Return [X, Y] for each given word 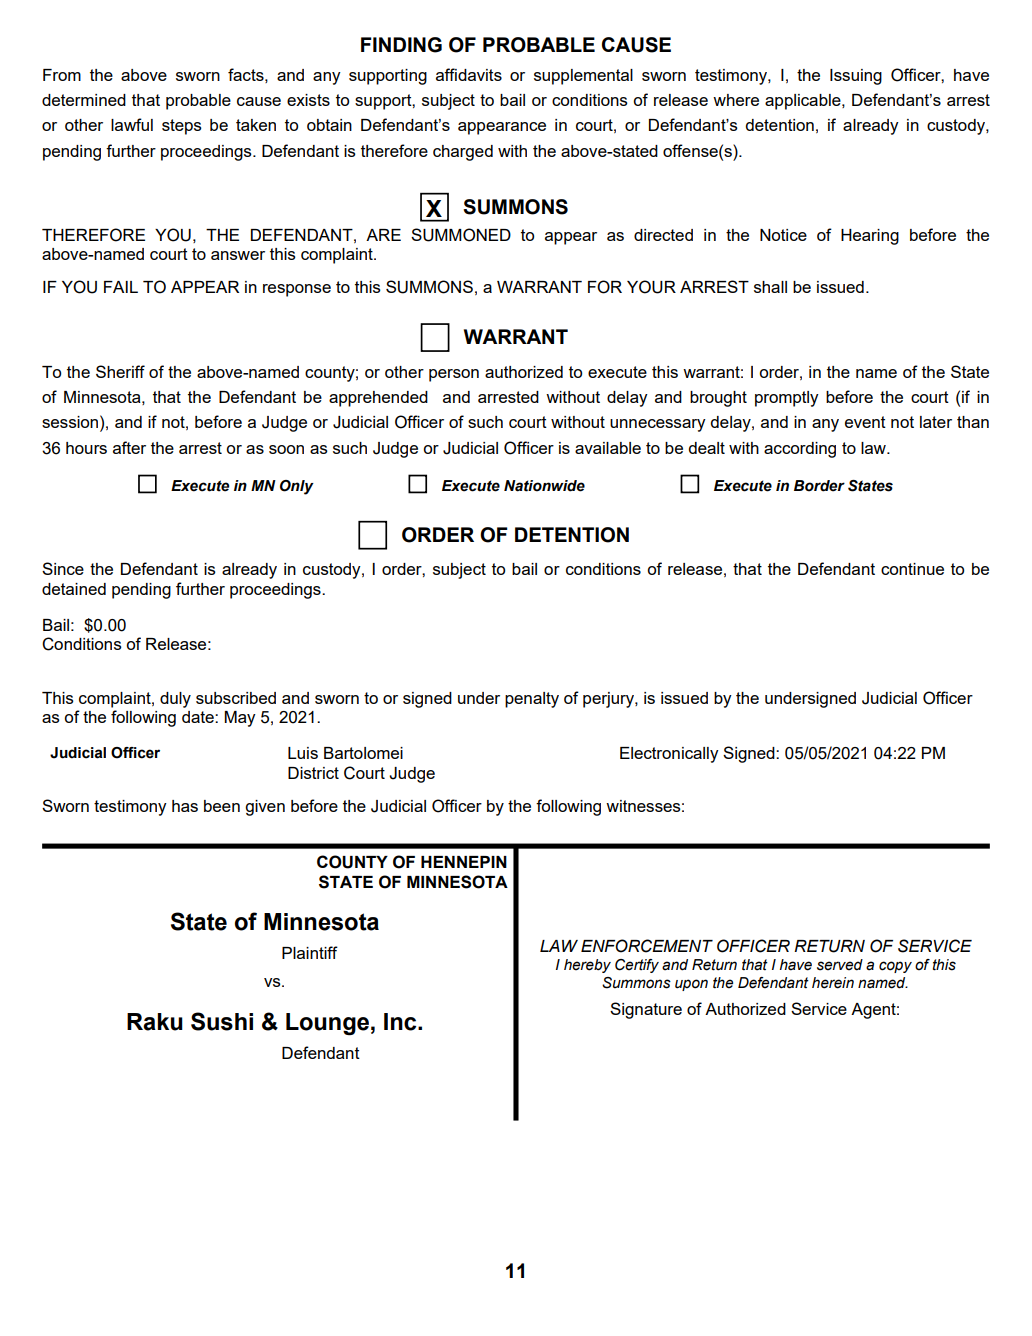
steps [182, 127]
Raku [155, 1022]
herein [833, 983]
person [454, 375]
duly [175, 700]
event [865, 422]
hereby [587, 966]
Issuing [856, 77]
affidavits [469, 74]
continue [912, 569]
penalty [532, 700]
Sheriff [120, 371]
